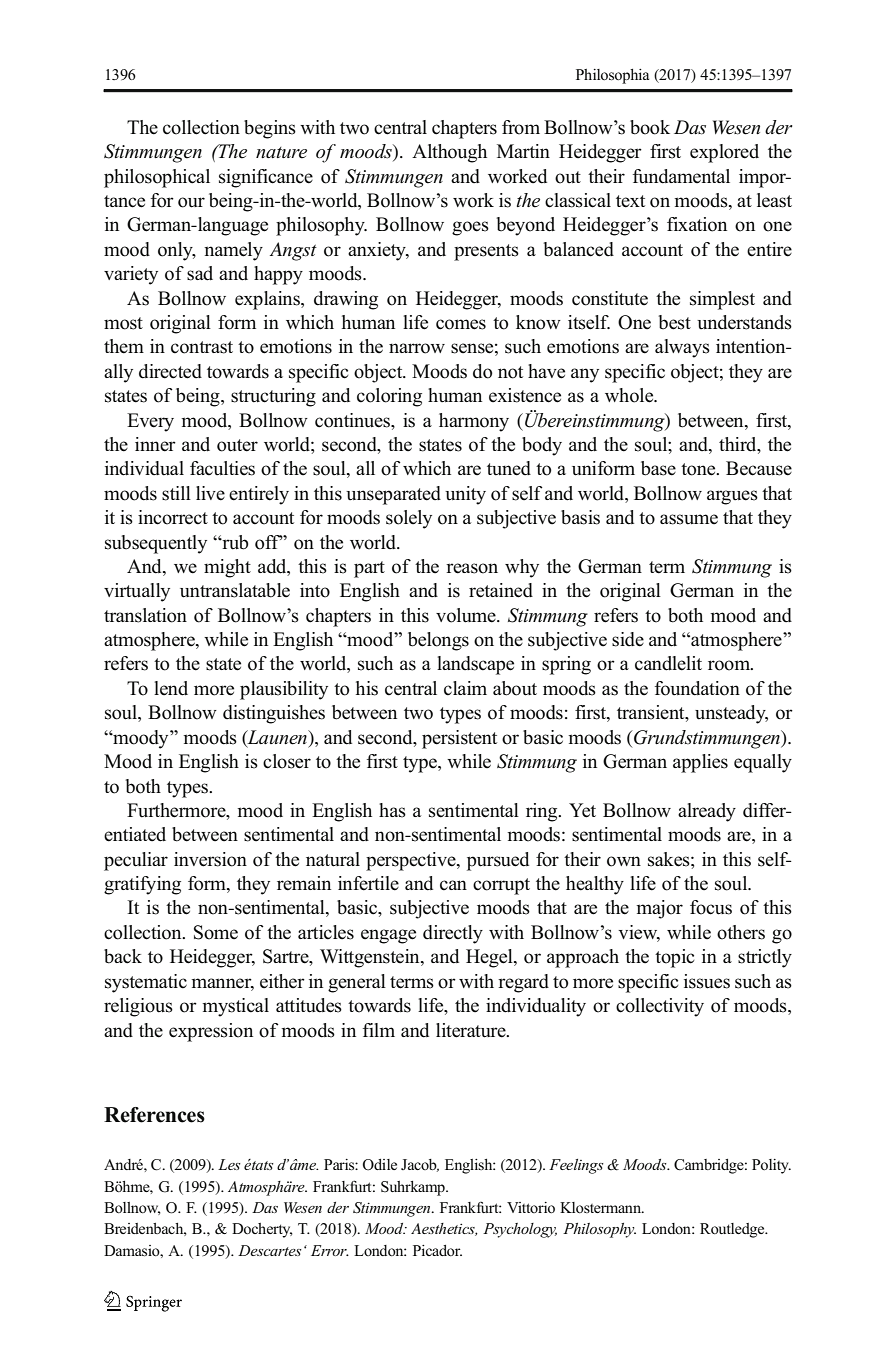 Image resolution: width=896 pixels, height=1359 pixels. Describe the element at coordinates (733, 1230) in the page. I see `Routledge` at that location.
